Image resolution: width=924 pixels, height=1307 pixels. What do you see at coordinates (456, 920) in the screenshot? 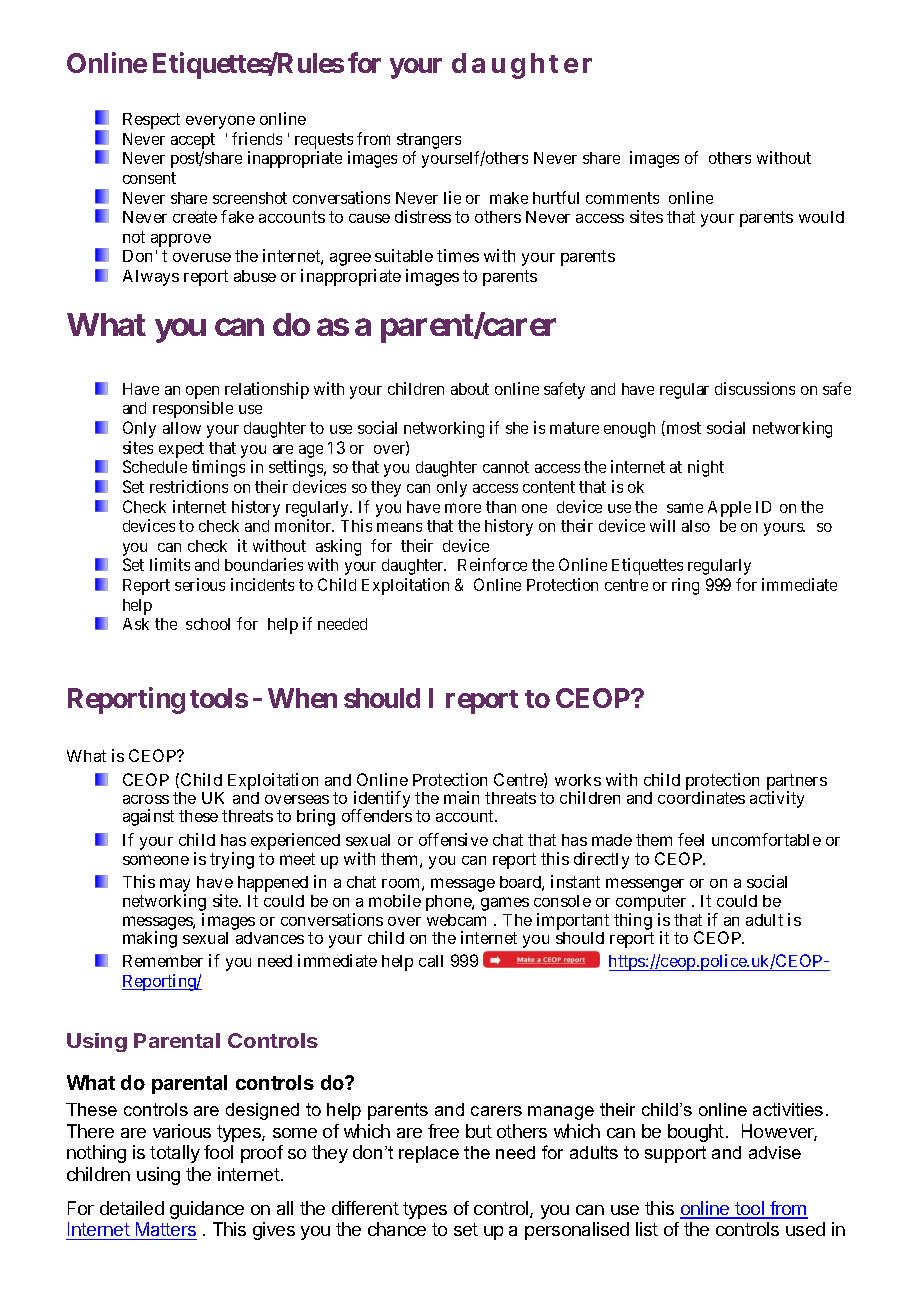
I see `webcam` at bounding box center [456, 920].
